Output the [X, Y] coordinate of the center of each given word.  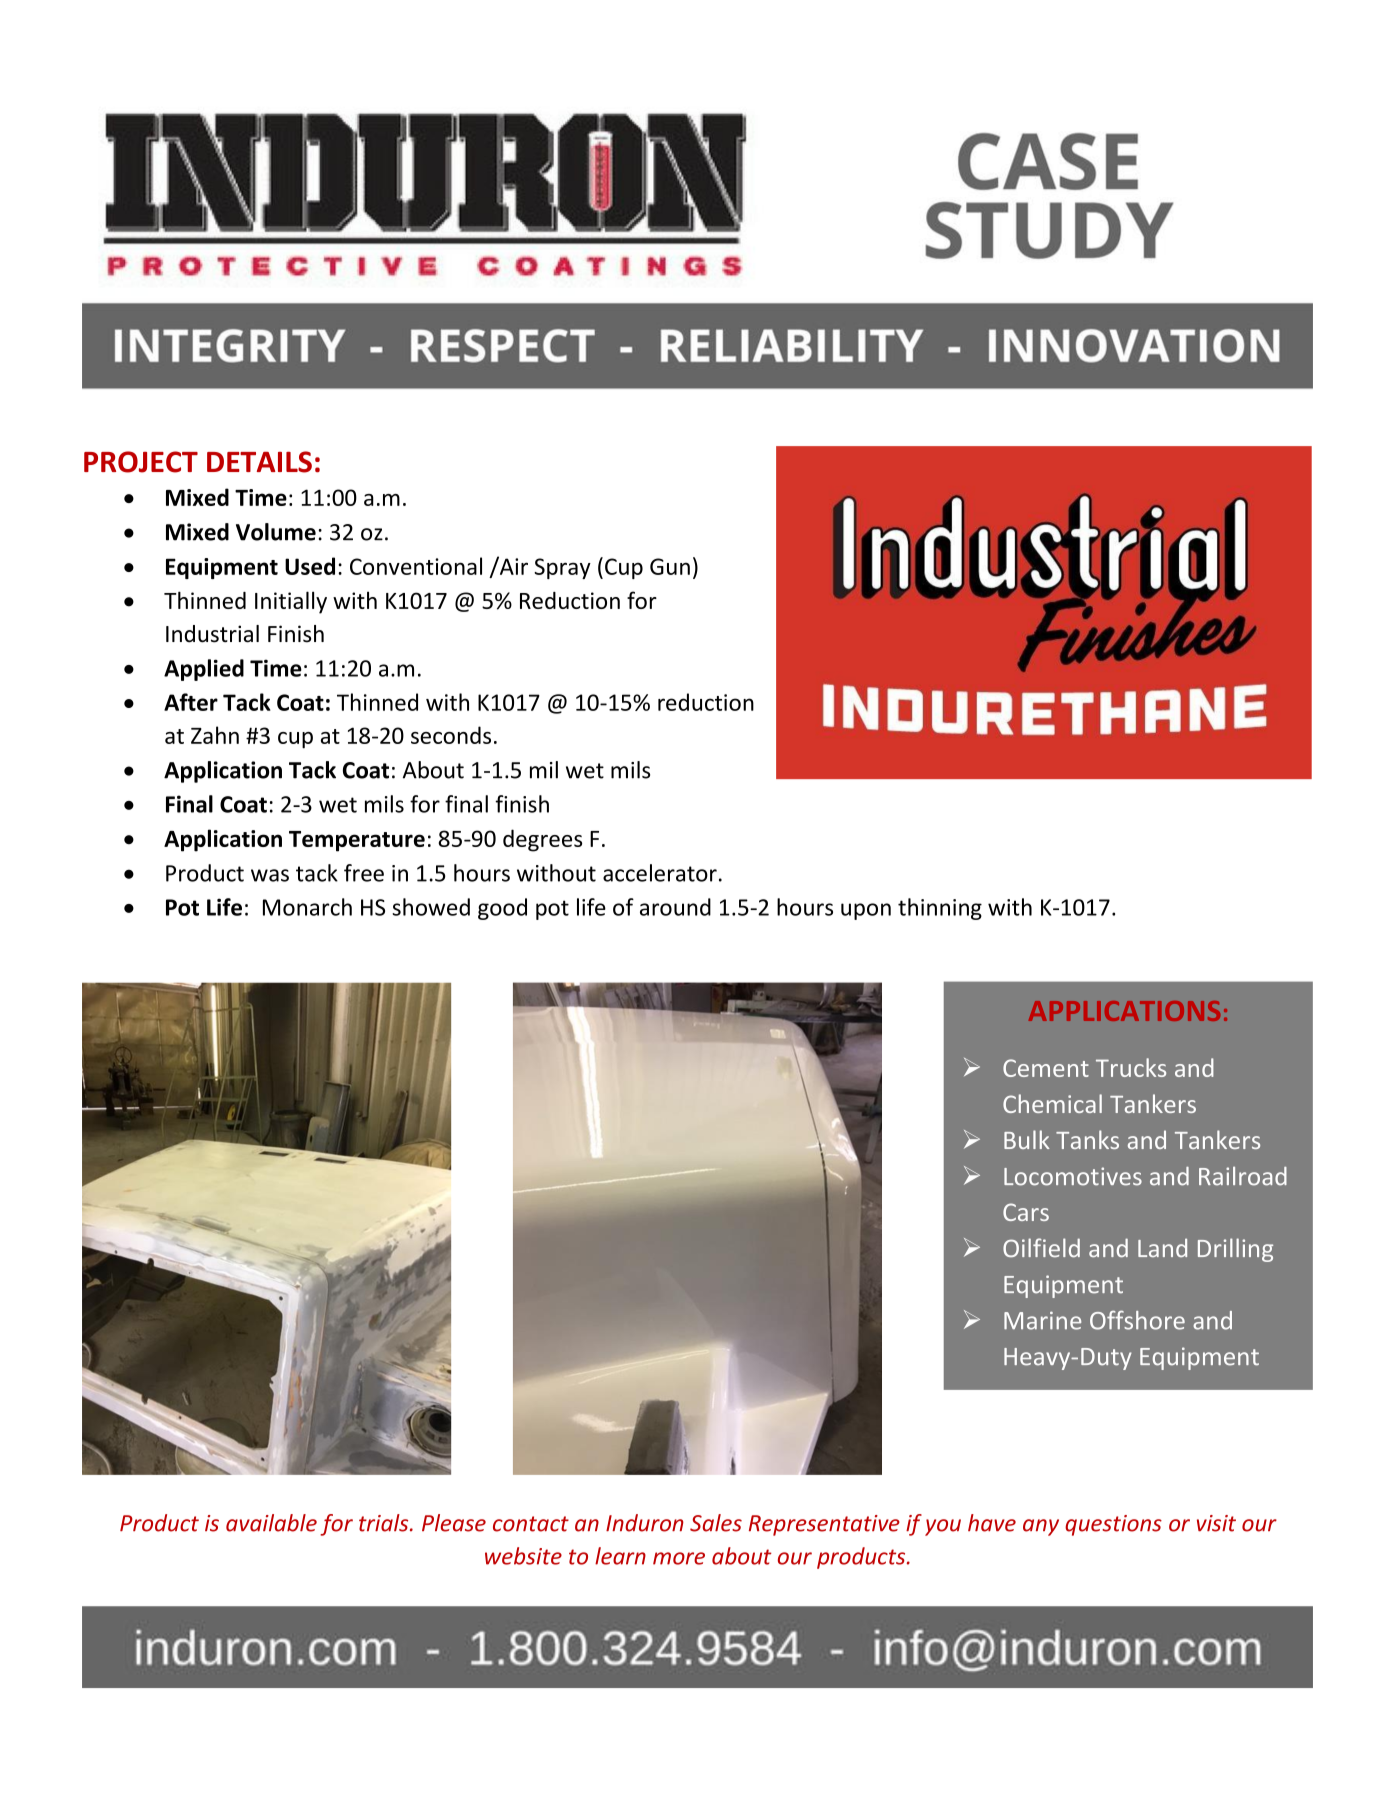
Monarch [307, 907]
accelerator [660, 873]
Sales [716, 1523]
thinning [940, 909]
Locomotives [1073, 1176]
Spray [562, 568]
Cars [1026, 1212]
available [271, 1523]
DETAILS [259, 462]
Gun [670, 566]
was [270, 875]
